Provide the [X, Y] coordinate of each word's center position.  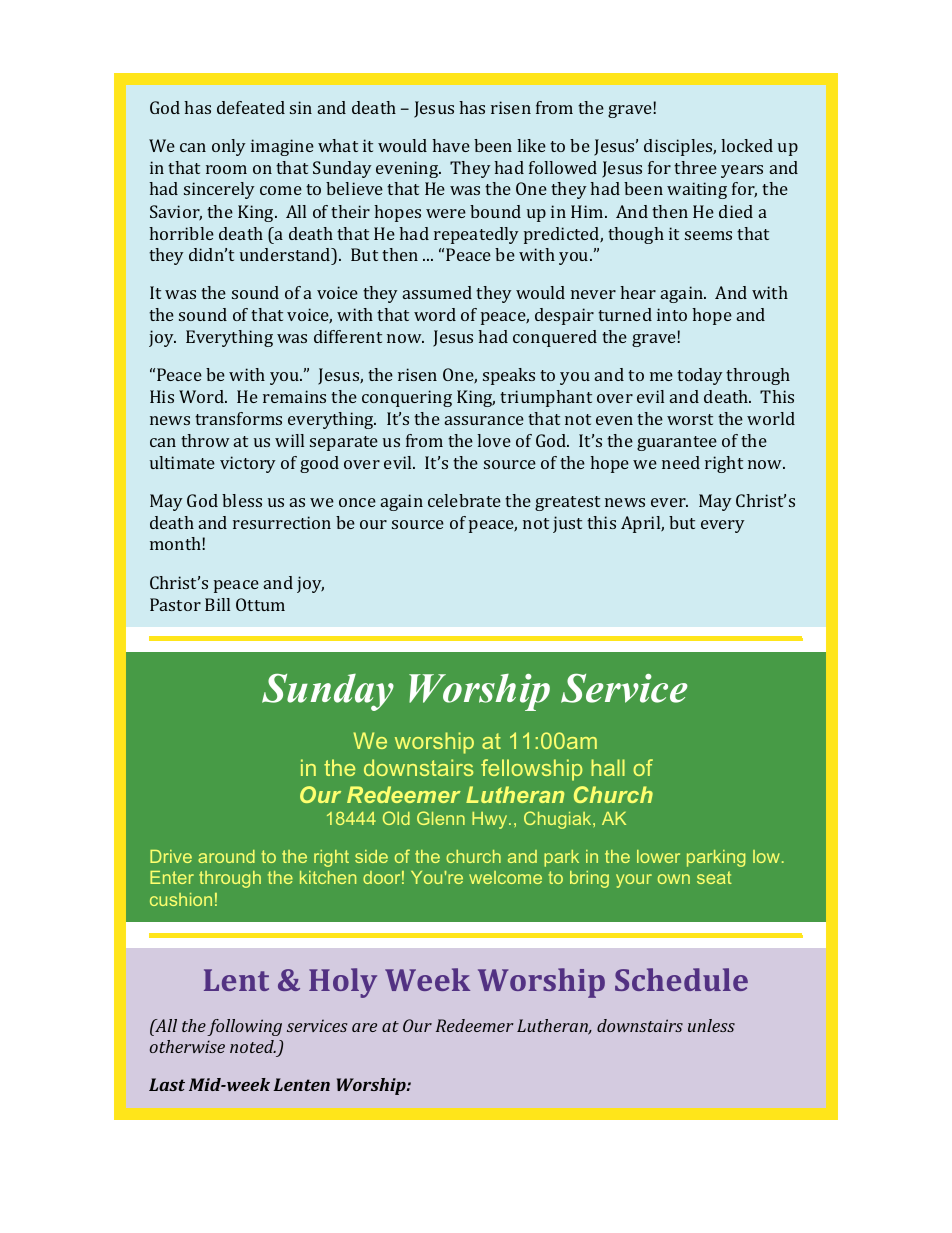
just [567, 524]
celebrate [464, 500]
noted [253, 1046]
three [695, 167]
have [451, 145]
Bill [217, 604]
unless [711, 1025]
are [364, 1027]
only [229, 147]
